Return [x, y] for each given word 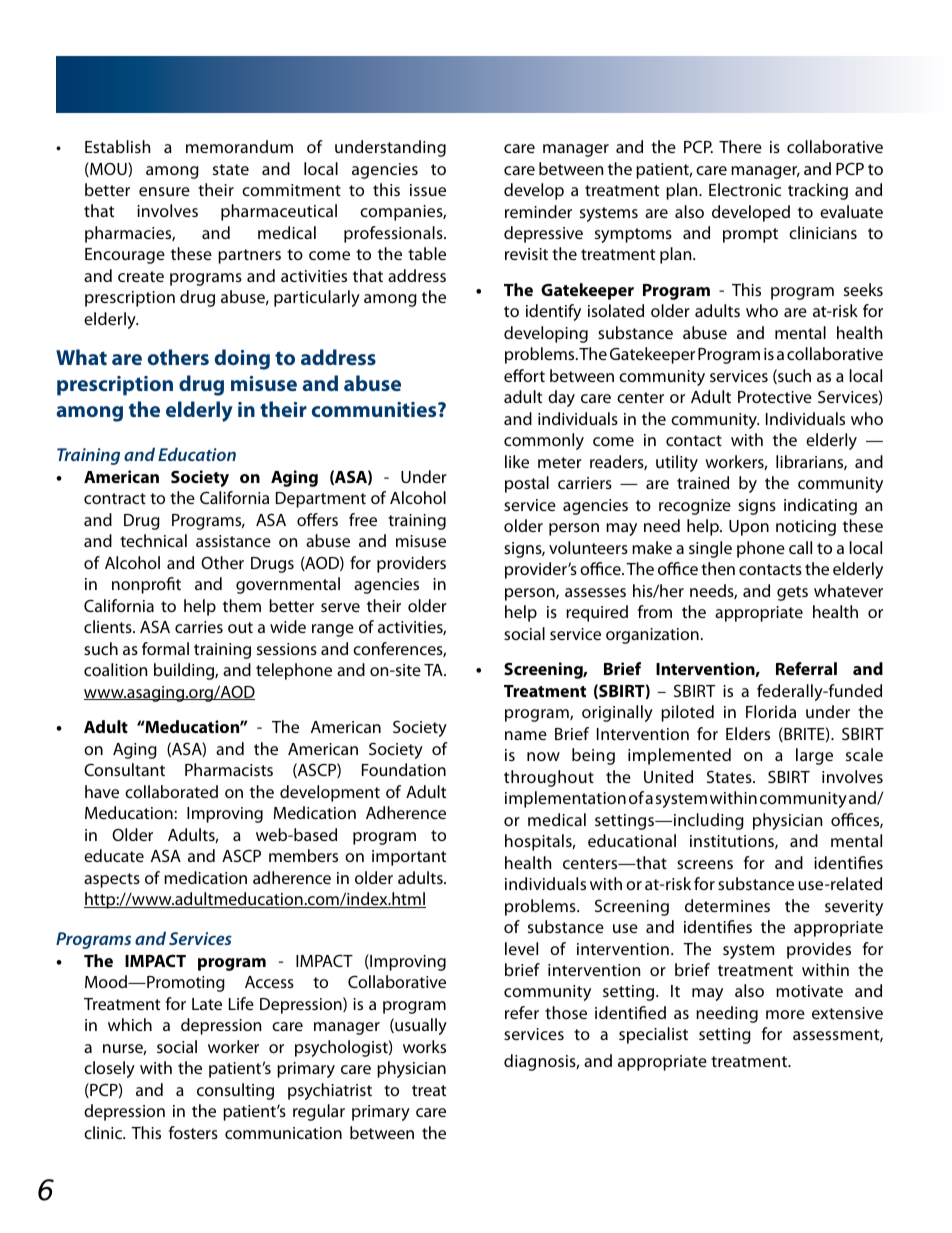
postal [527, 484]
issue [428, 190]
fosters [193, 1132]
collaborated [171, 791]
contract [115, 498]
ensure [164, 191]
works [424, 1046]
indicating [820, 506]
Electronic [745, 189]
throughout [549, 778]
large [814, 756]
